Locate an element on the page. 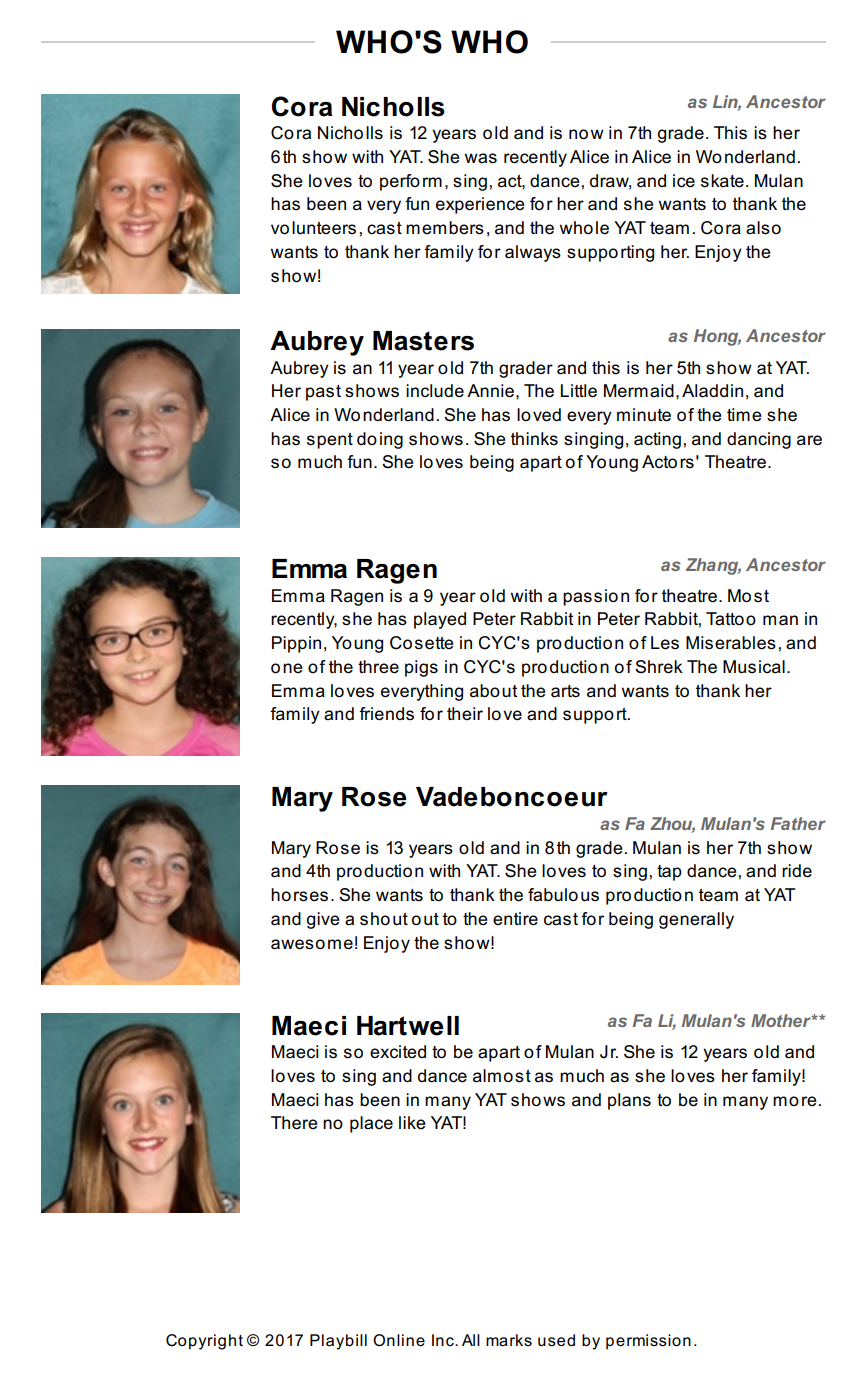  Copyright is located at coordinates (204, 1342).
